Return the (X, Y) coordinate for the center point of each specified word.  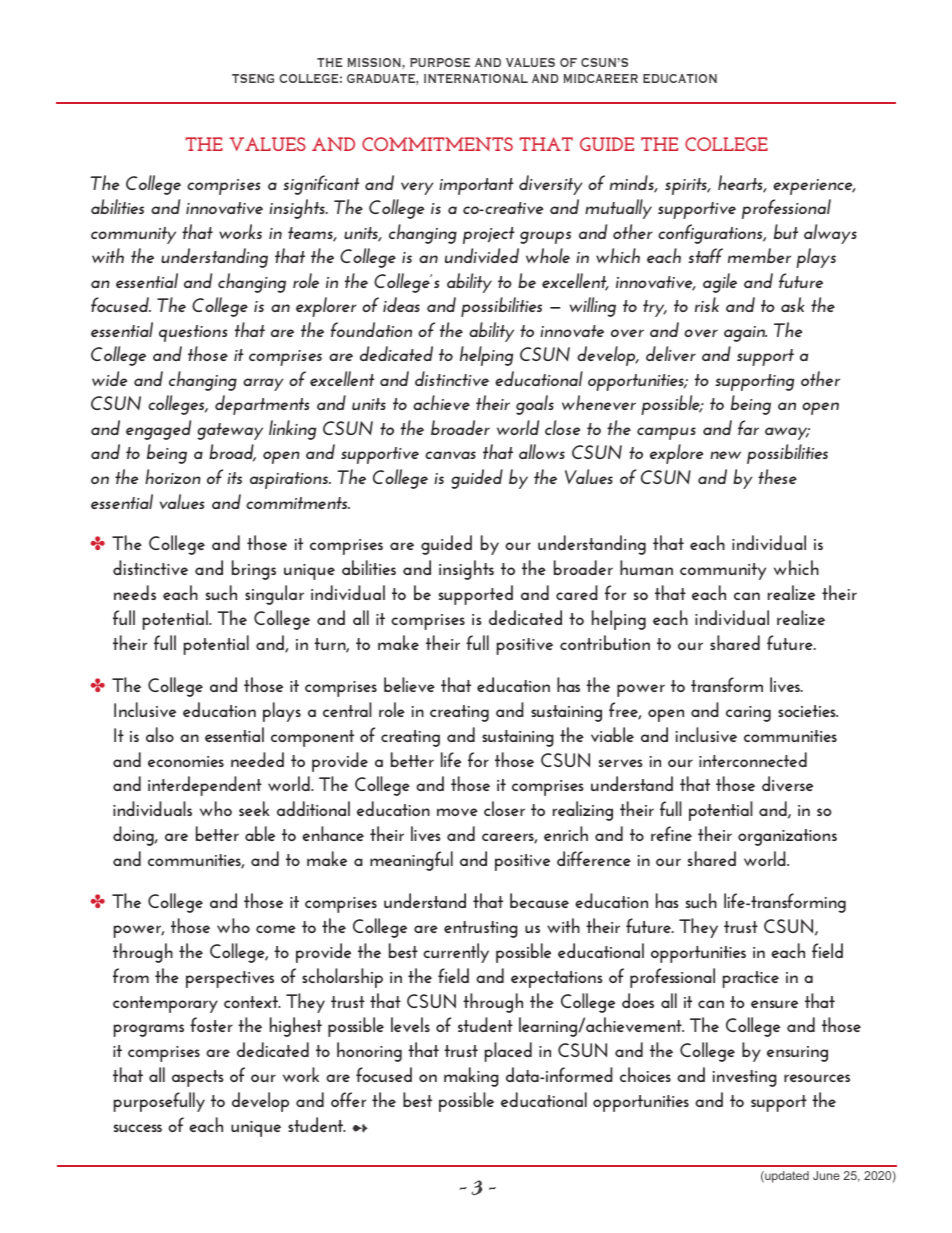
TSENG (253, 78)
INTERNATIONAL (476, 78)
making (471, 1077)
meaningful (411, 861)
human (646, 567)
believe (409, 684)
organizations (787, 837)
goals (535, 405)
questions (193, 333)
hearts (741, 184)
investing (745, 1078)
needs (135, 592)
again (745, 334)
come (276, 929)
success (138, 1128)
